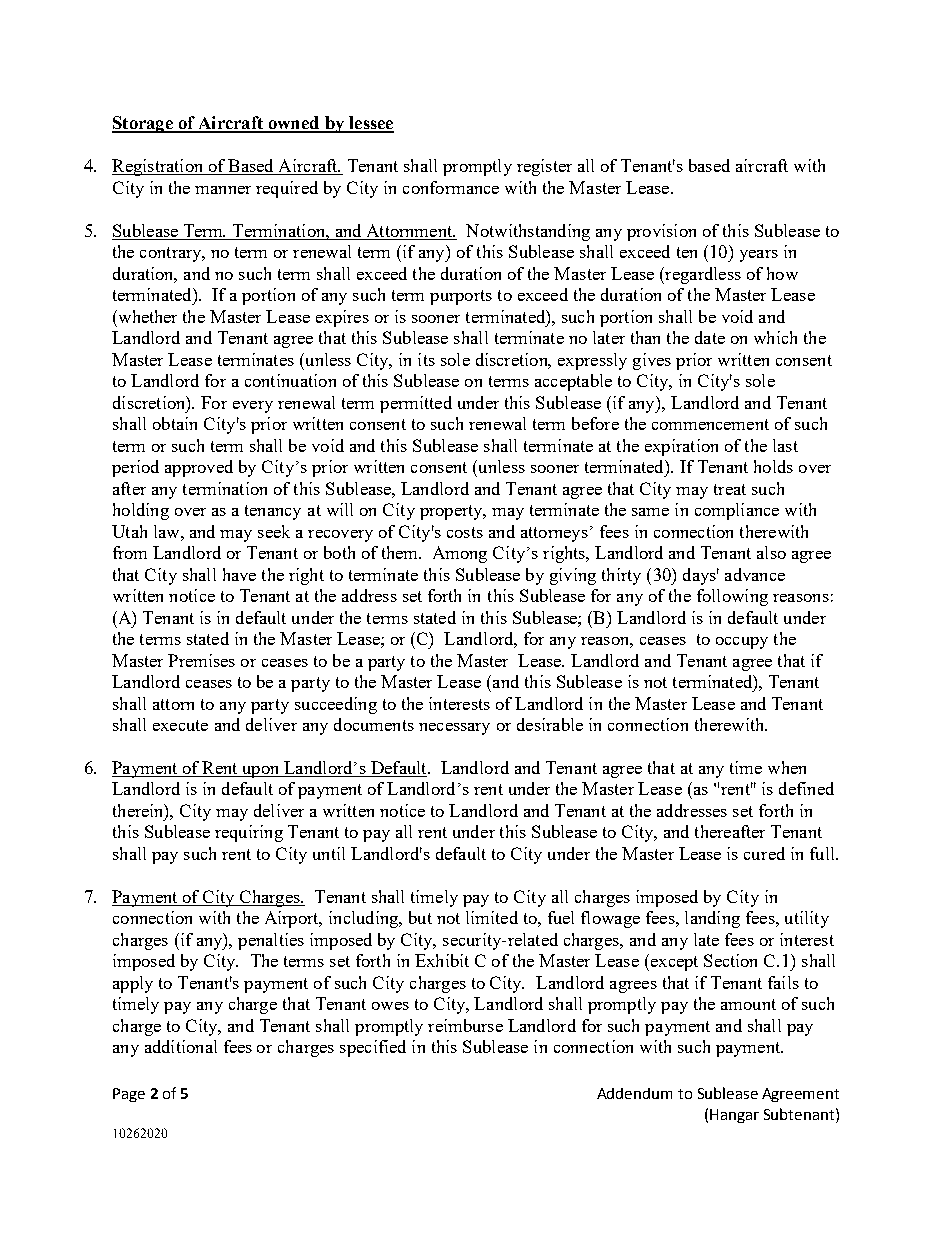 This image has width=952, height=1233. What do you see at coordinates (451, 187) in the image?
I see `conformance` at bounding box center [451, 187].
